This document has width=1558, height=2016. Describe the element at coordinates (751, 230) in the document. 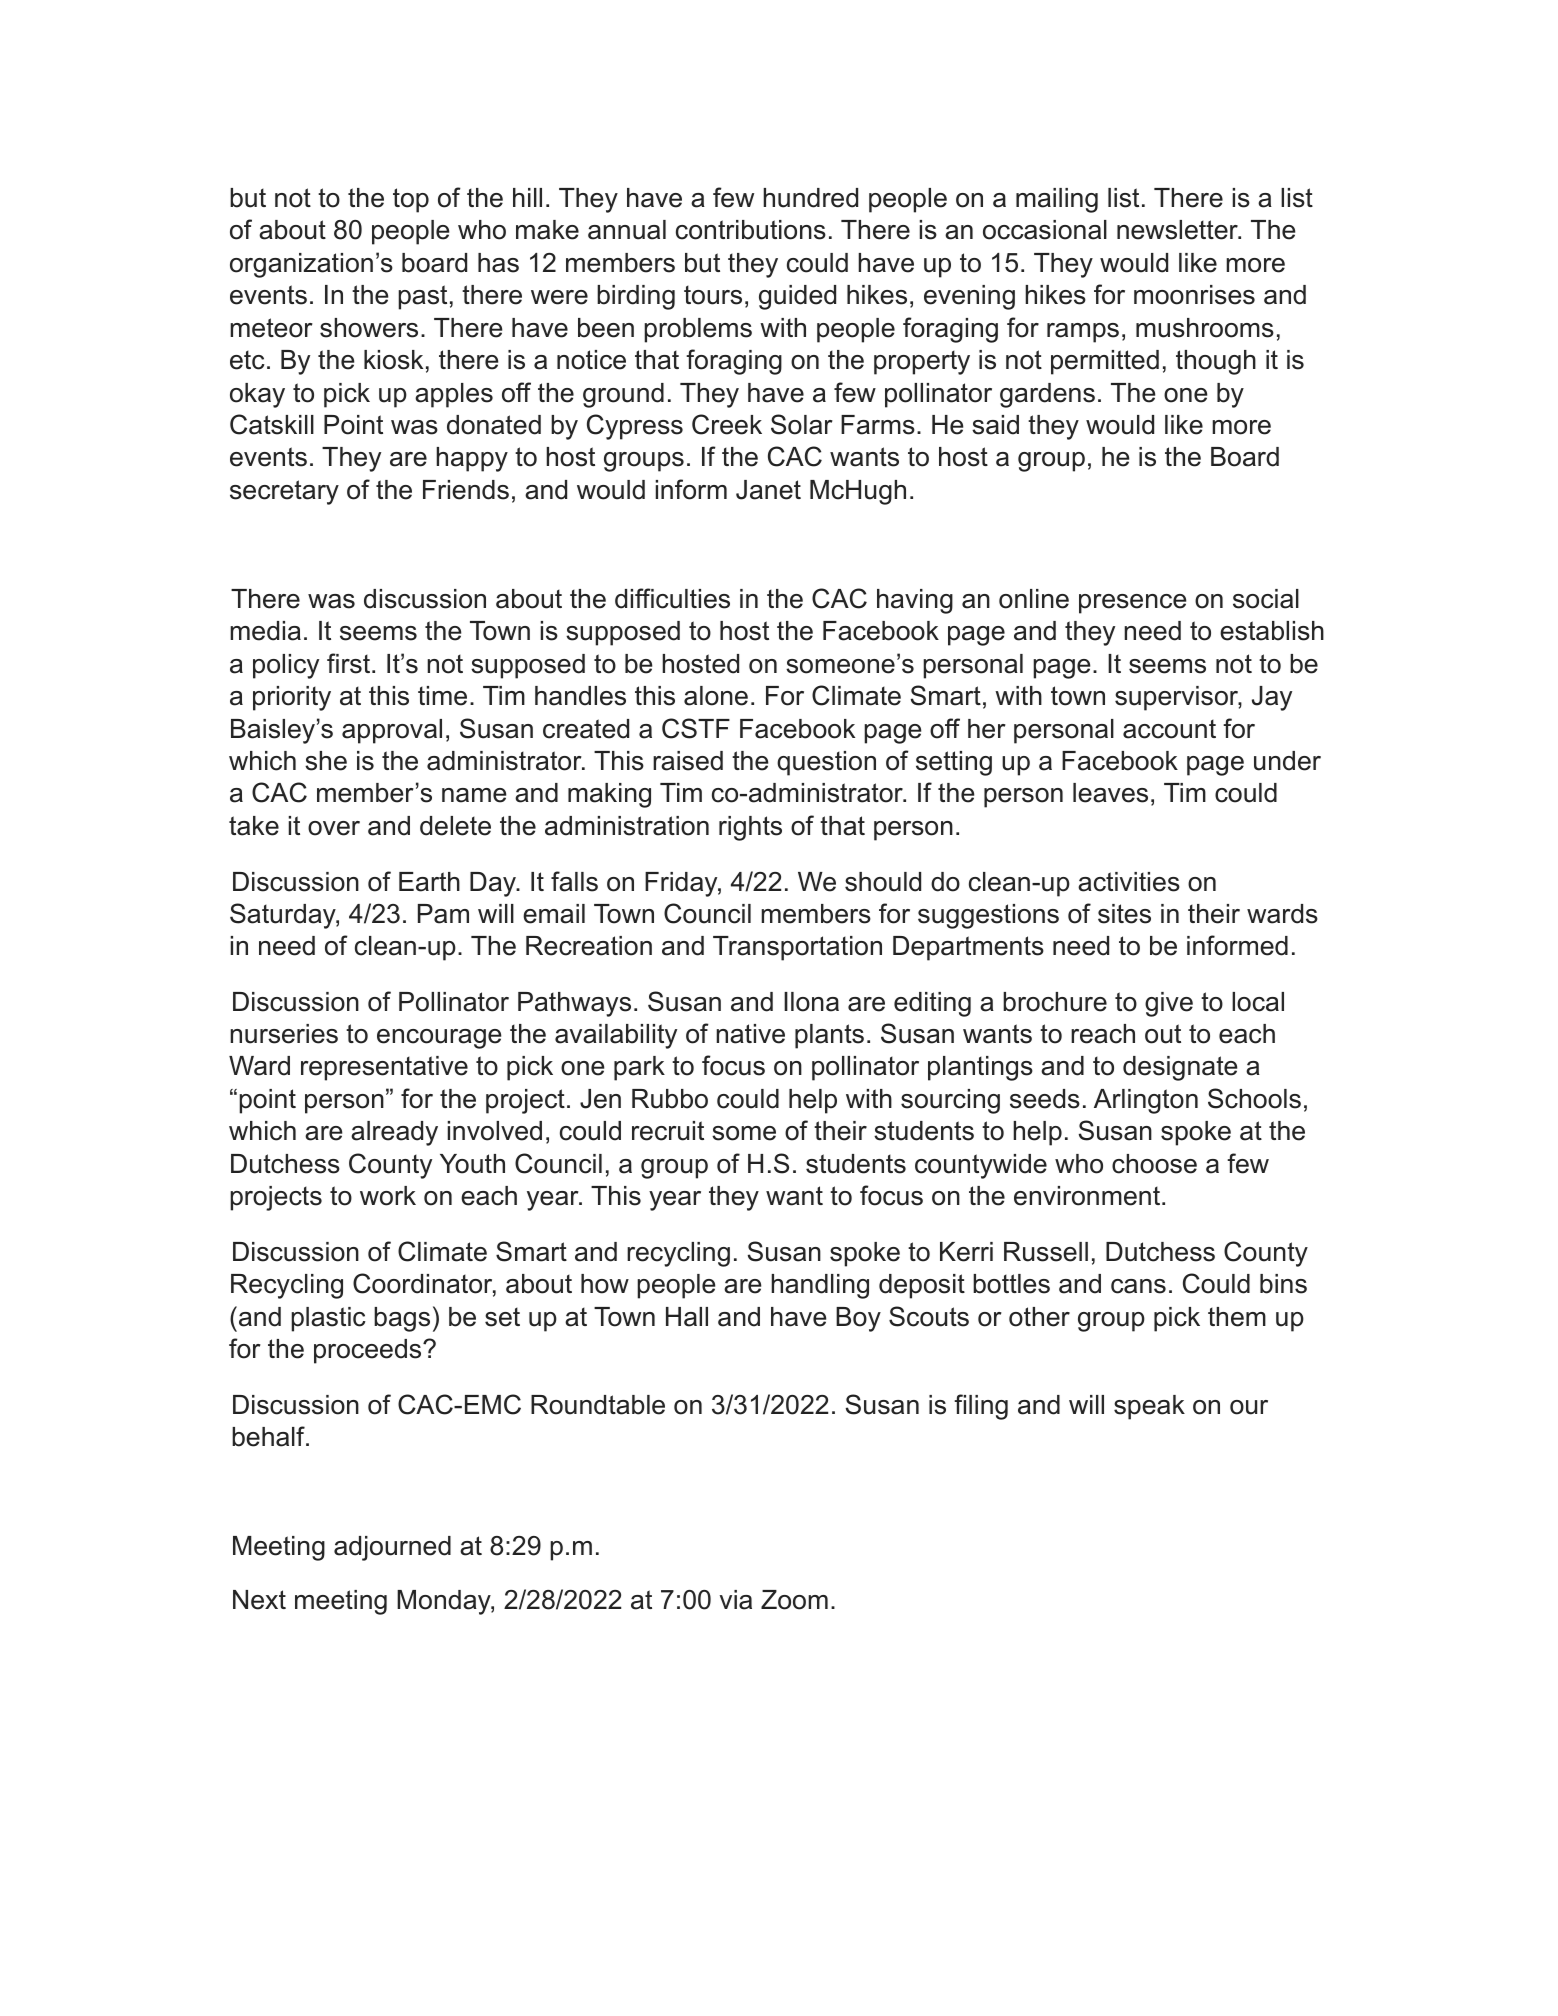

I see `contributions` at that location.
